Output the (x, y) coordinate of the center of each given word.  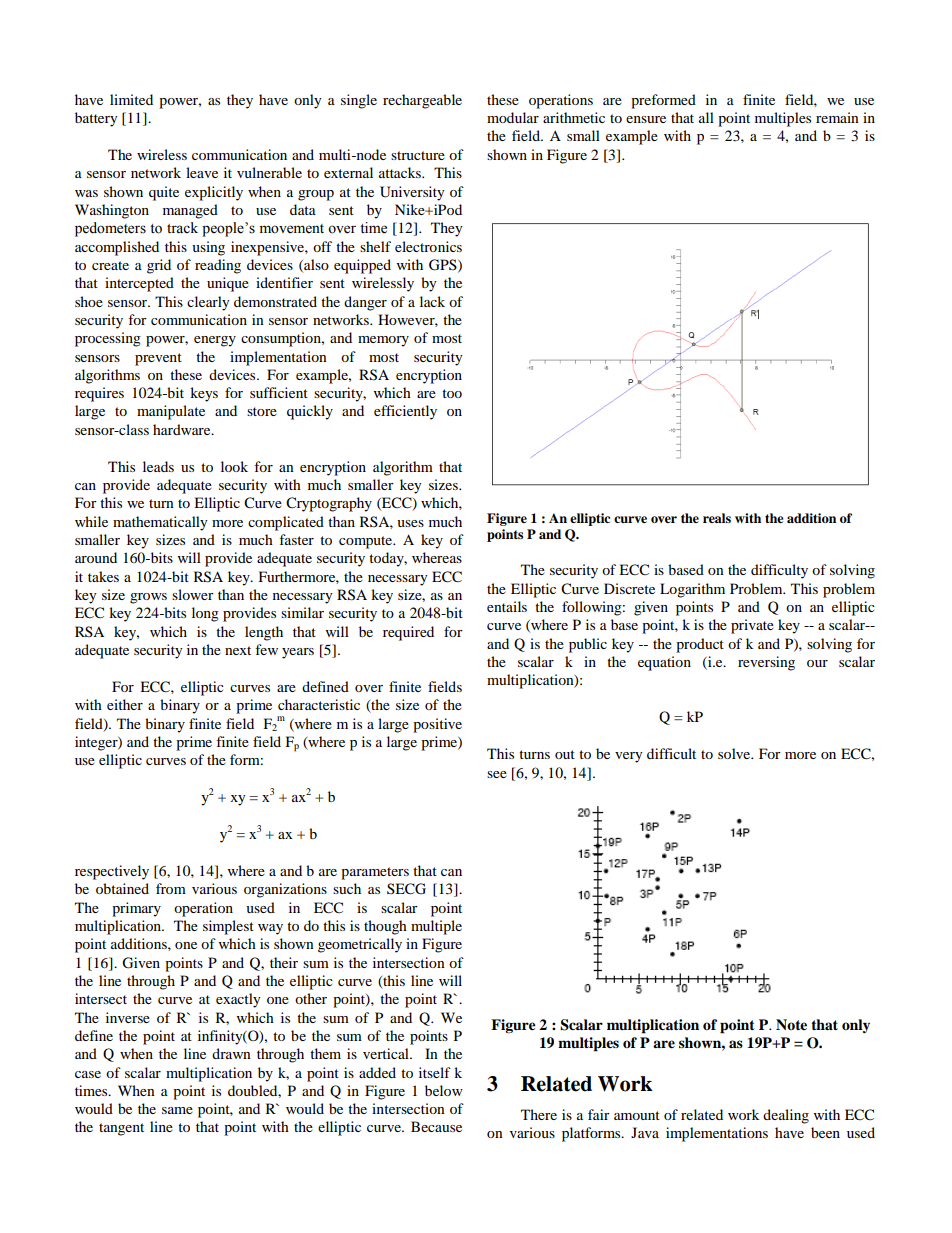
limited (131, 99)
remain (837, 117)
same (177, 1110)
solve (735, 753)
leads (158, 466)
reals (717, 518)
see (497, 774)
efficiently (405, 412)
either (125, 704)
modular (513, 117)
